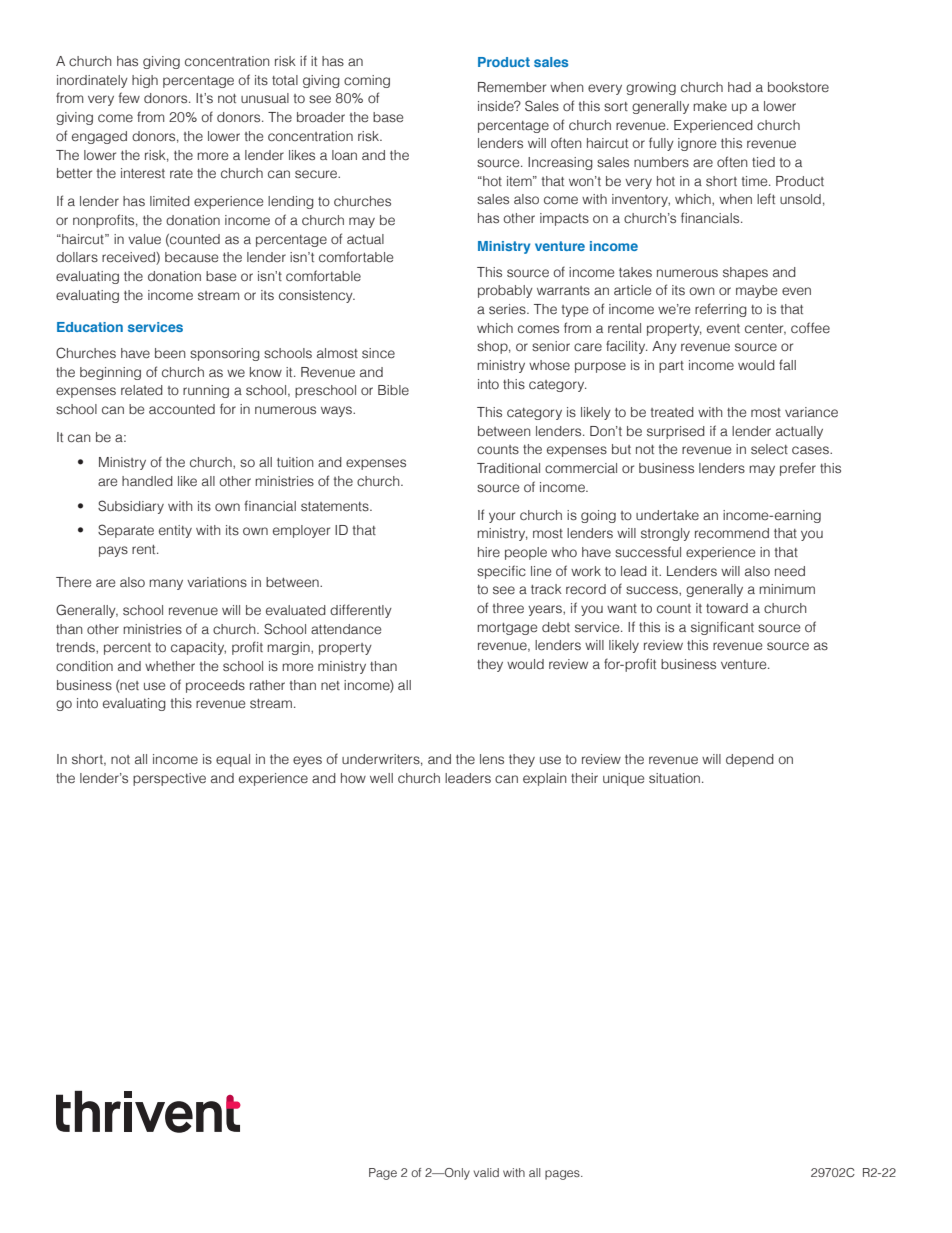  I want to click on perspective, so click(169, 779).
